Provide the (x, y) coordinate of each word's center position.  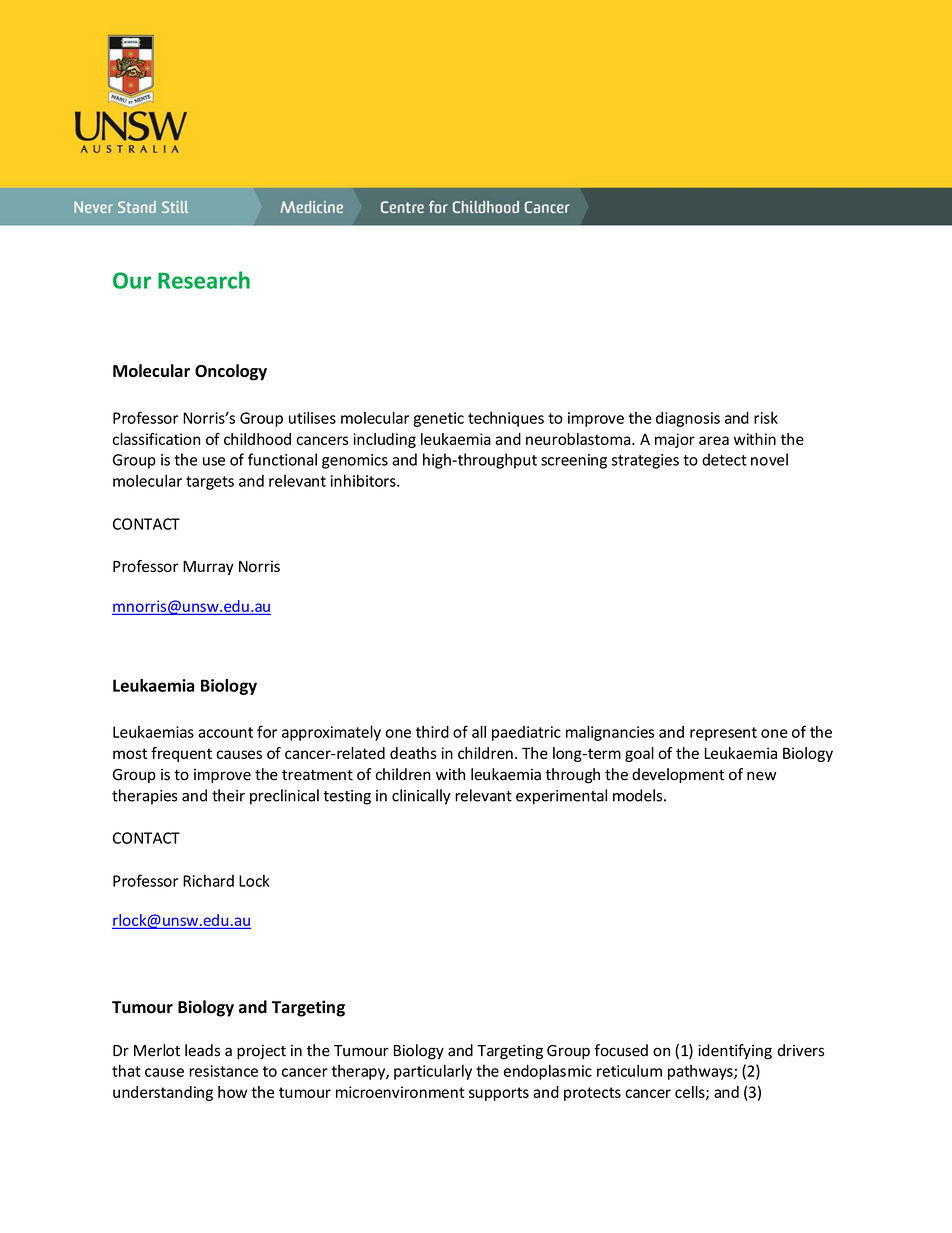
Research (204, 280)
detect (724, 459)
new (761, 776)
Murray (208, 568)
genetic (438, 419)
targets (210, 483)
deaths (413, 753)
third (432, 732)
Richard (208, 880)
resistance (223, 1071)
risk (766, 417)
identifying (735, 1052)
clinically (421, 797)
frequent (181, 754)
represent (723, 734)
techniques (506, 419)
